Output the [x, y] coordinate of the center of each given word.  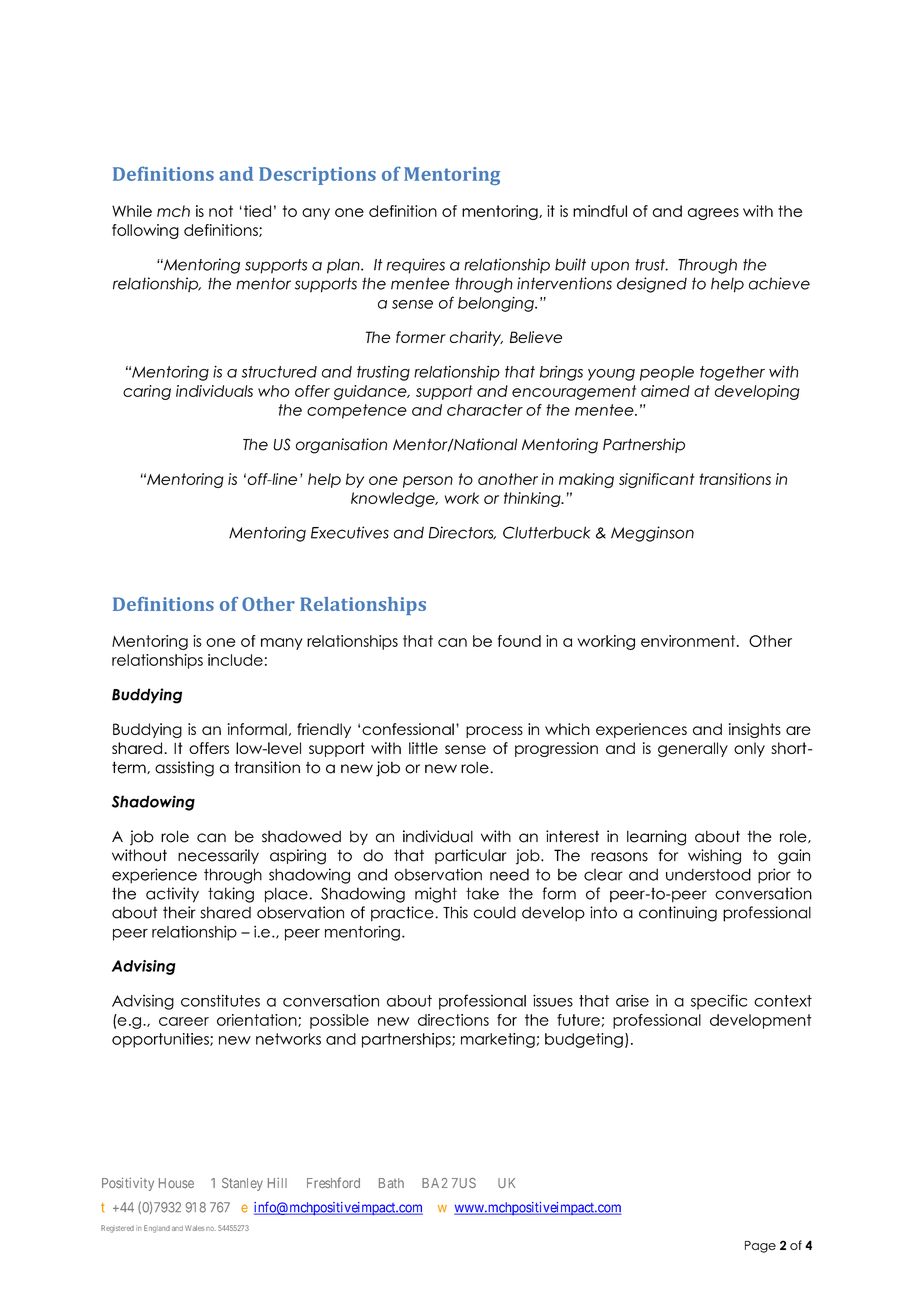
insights [755, 730]
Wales [194, 1228]
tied [257, 211]
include [235, 660]
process [494, 732]
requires [416, 266]
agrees [713, 214]
